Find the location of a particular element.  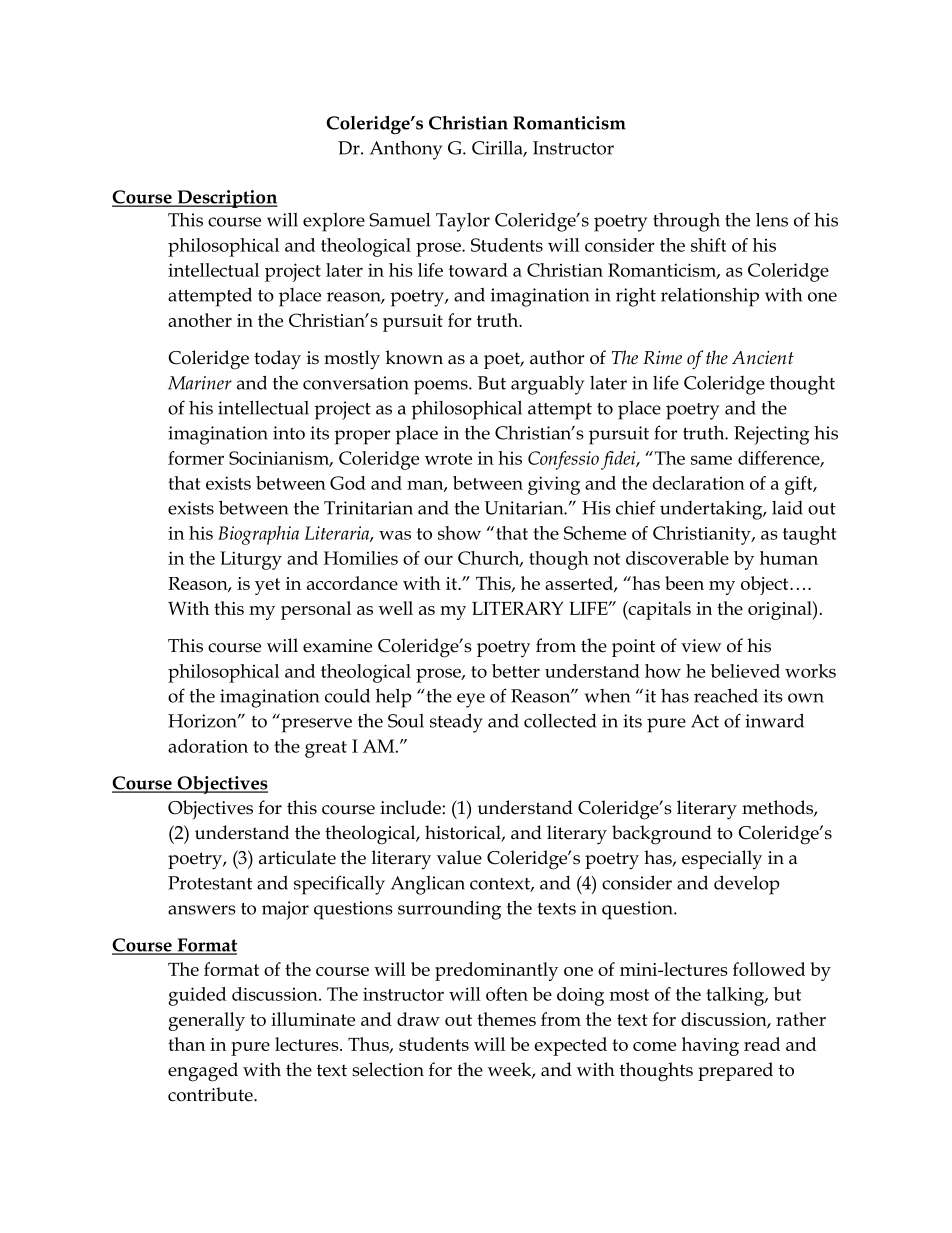

into is located at coordinates (289, 433).
